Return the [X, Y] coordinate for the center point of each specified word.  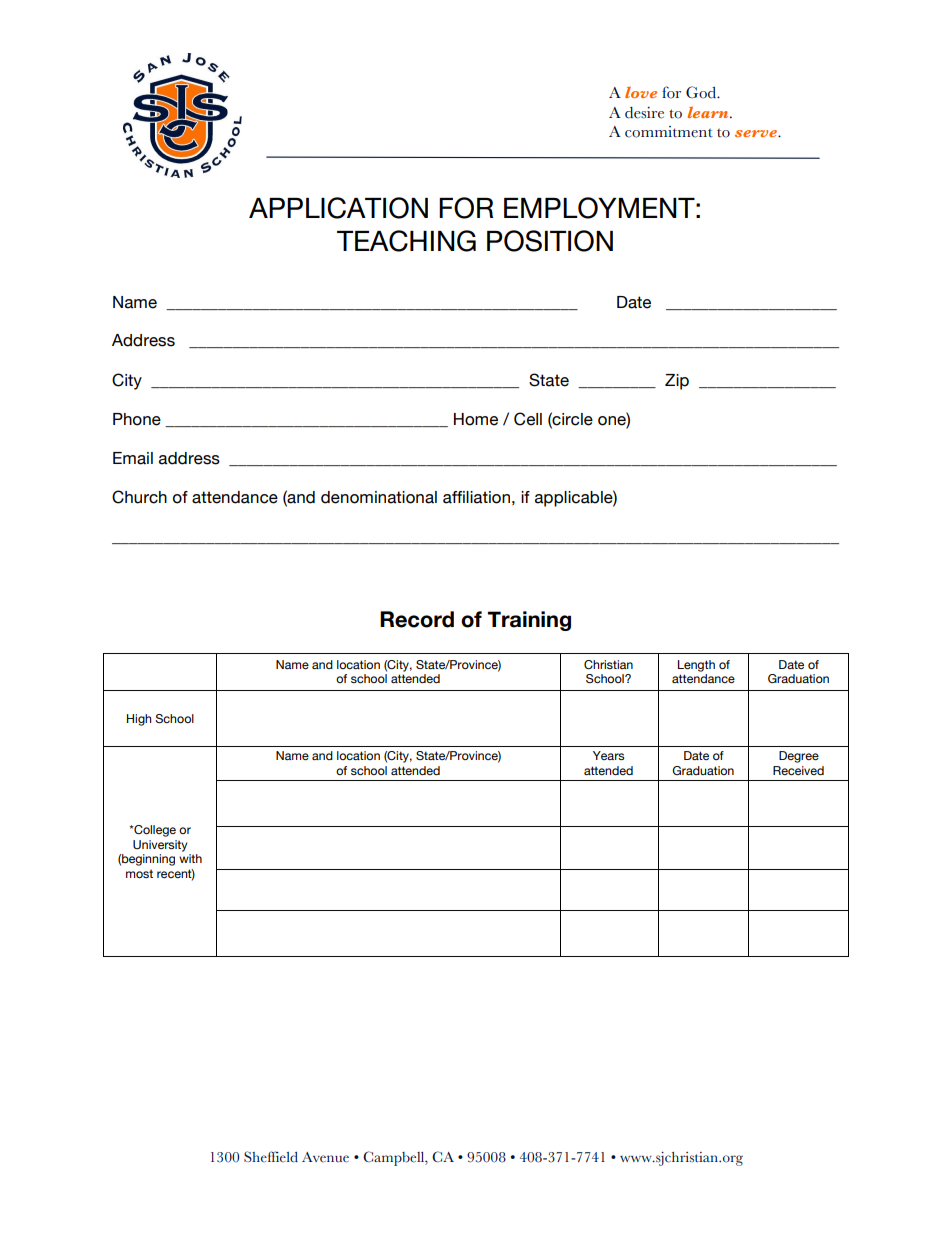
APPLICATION [338, 208]
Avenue [325, 1157]
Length [696, 666]
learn [709, 112]
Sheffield [271, 1157]
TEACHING [406, 241]
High [139, 720]
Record [417, 619]
